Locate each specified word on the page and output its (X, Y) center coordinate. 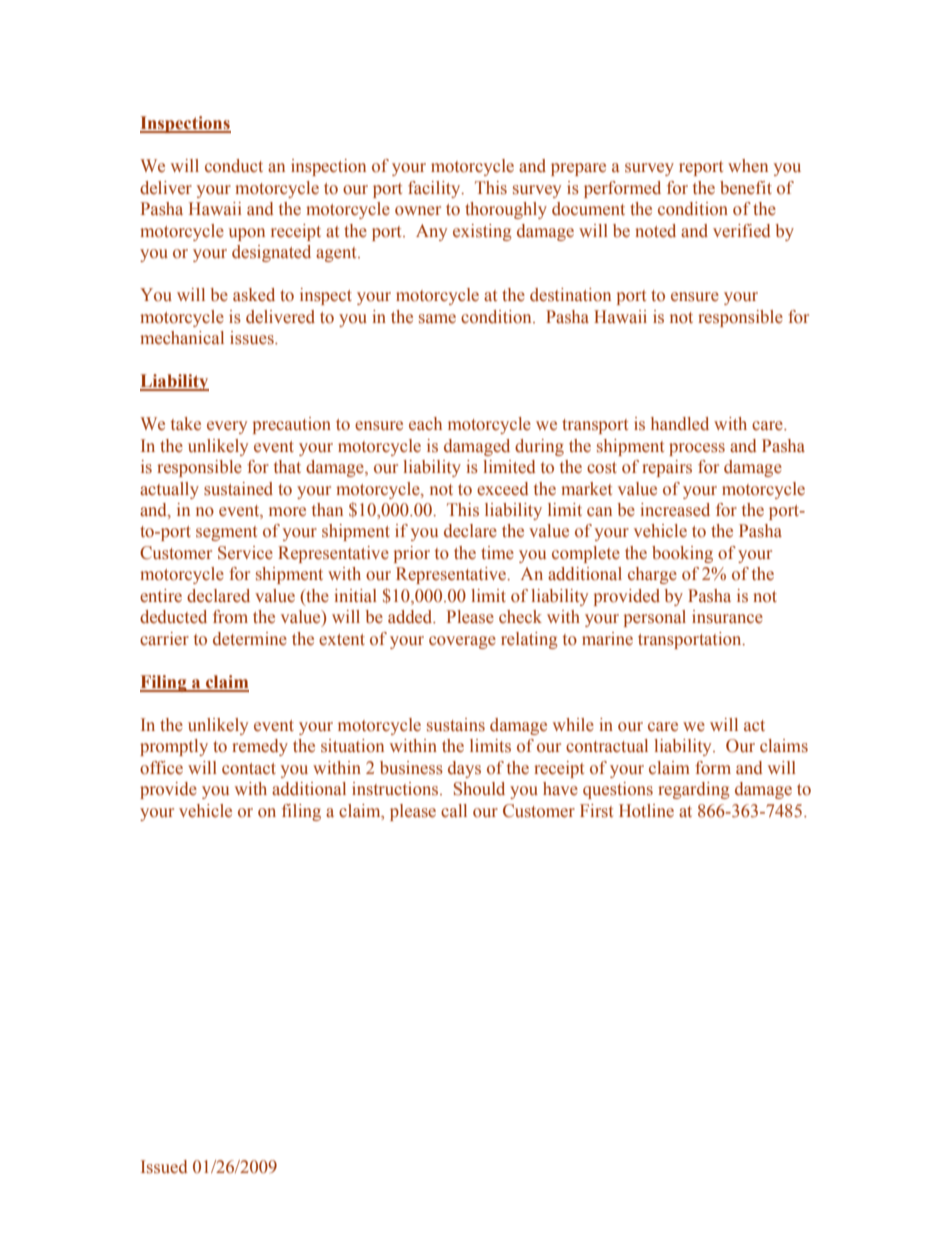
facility (435, 189)
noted (655, 231)
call (454, 810)
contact (249, 769)
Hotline (646, 811)
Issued (164, 1167)
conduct (234, 166)
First (596, 811)
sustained (238, 489)
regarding (694, 790)
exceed (503, 489)
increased (675, 510)
